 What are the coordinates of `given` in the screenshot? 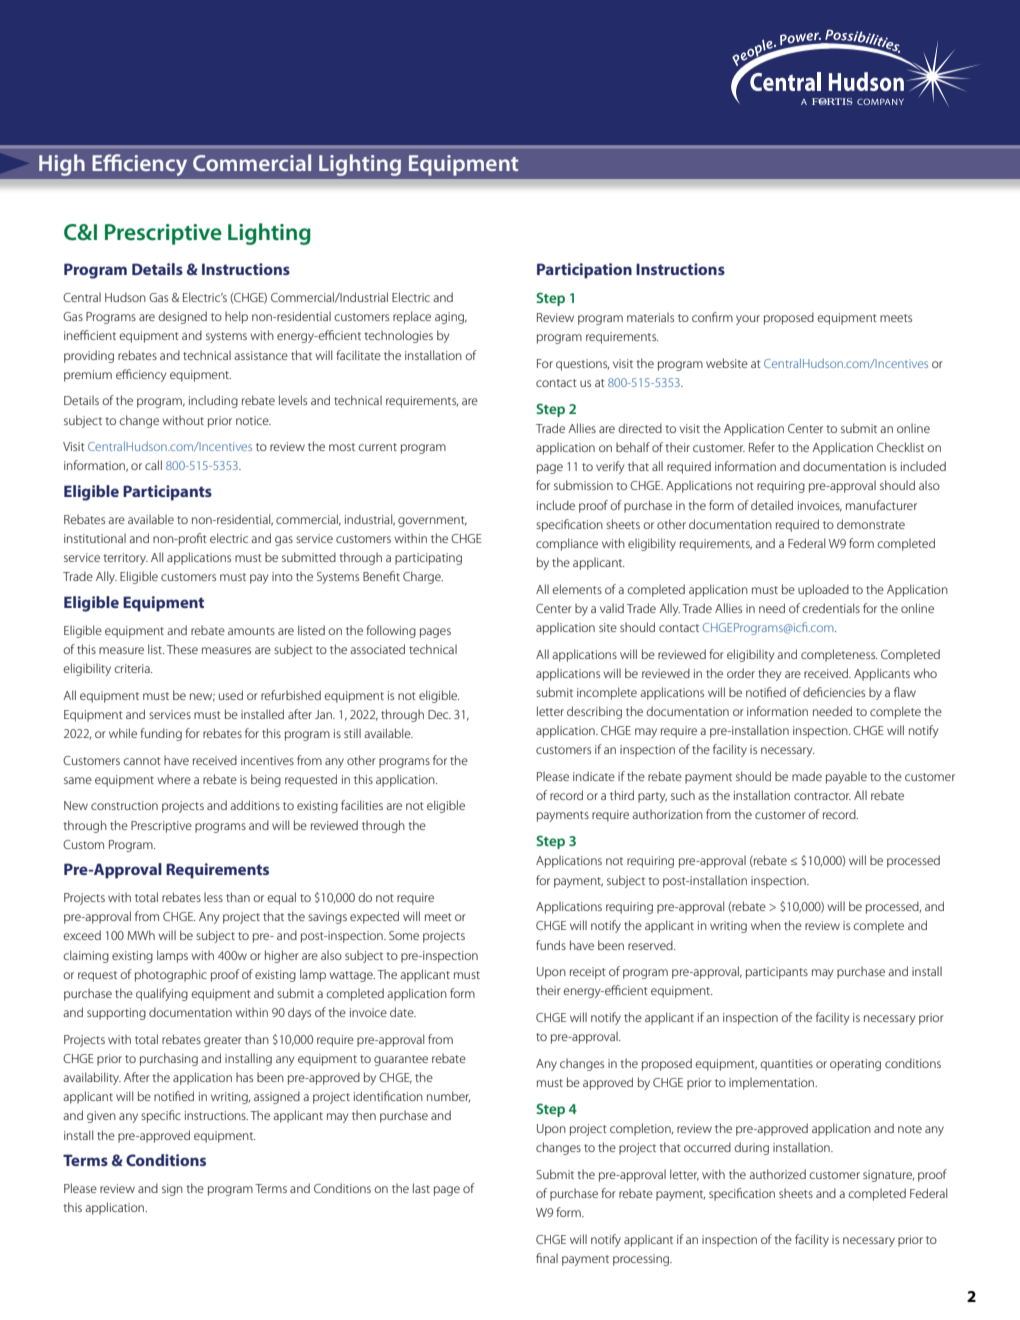 It's located at (101, 1117).
